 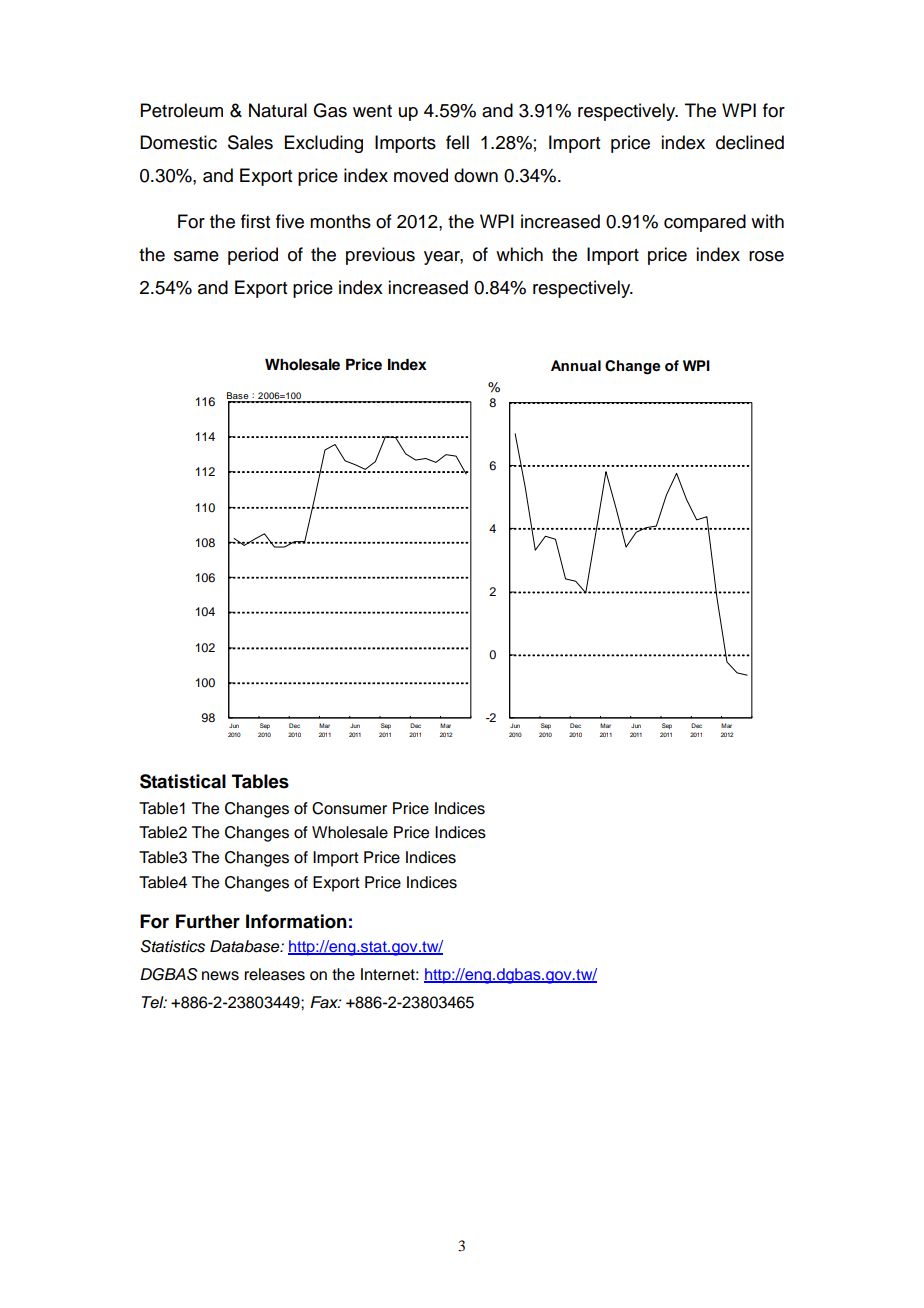 I want to click on Consumer, so click(x=349, y=808).
